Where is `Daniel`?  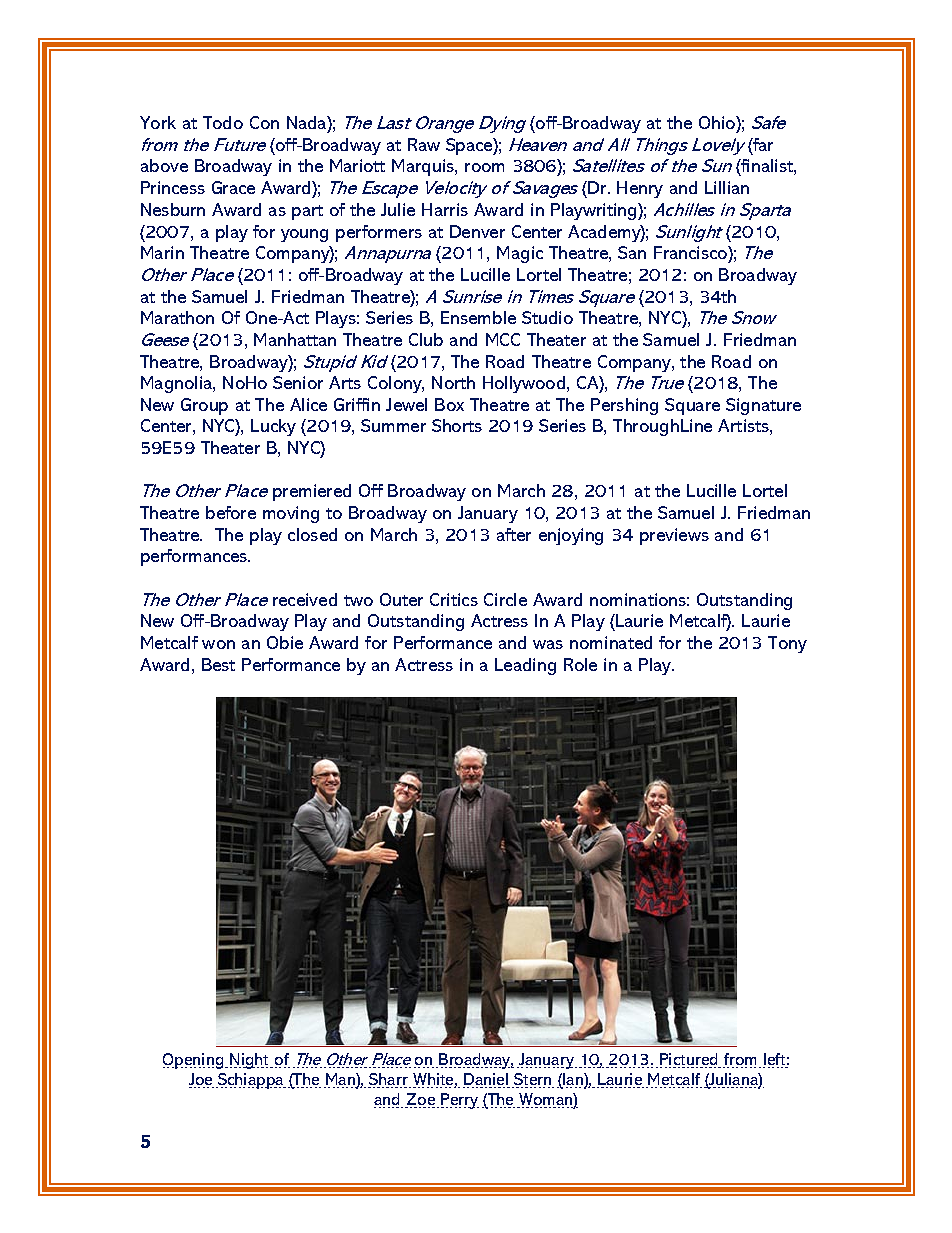 Daniel is located at coordinates (486, 1080).
